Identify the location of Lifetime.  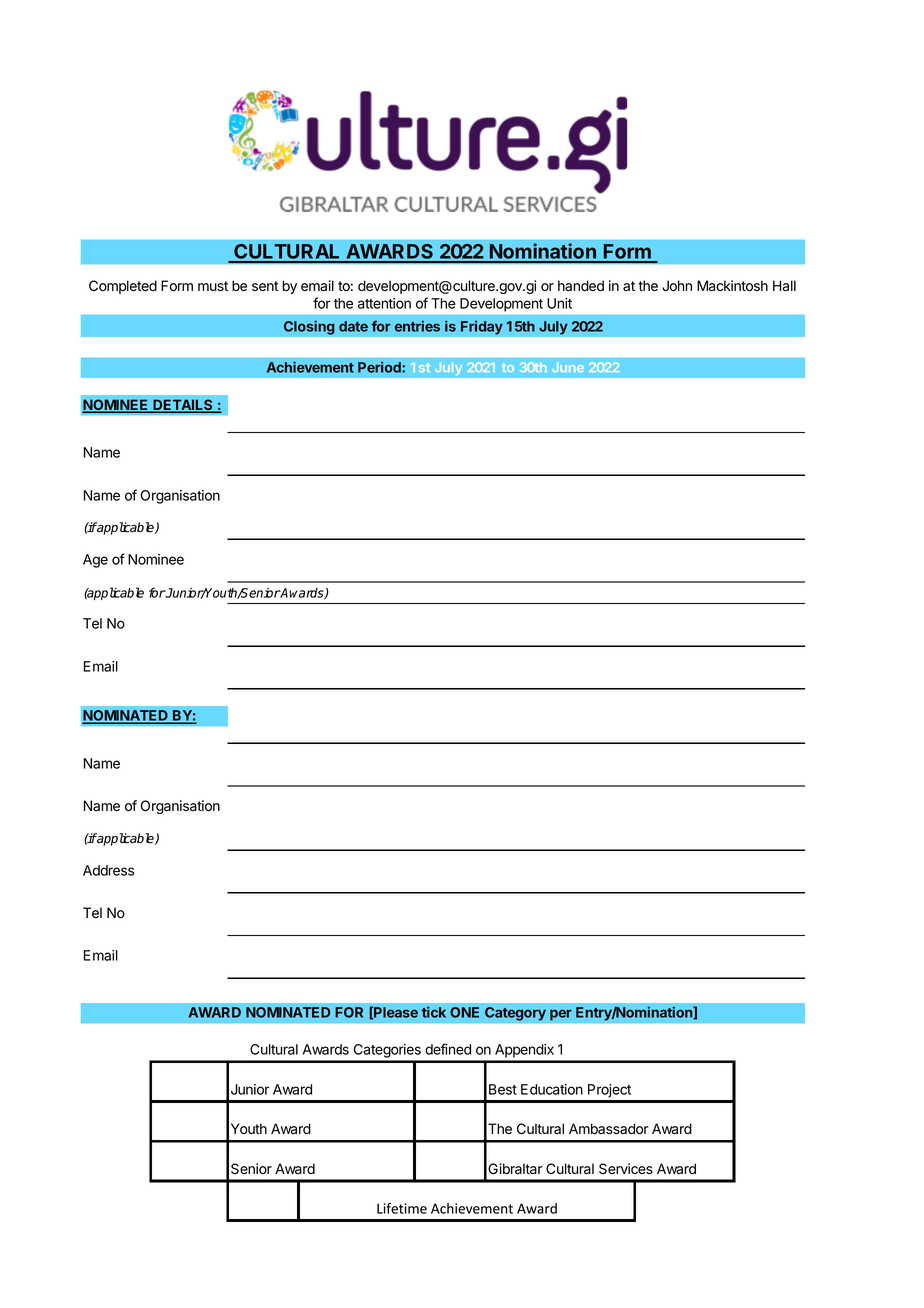
(402, 1208).
